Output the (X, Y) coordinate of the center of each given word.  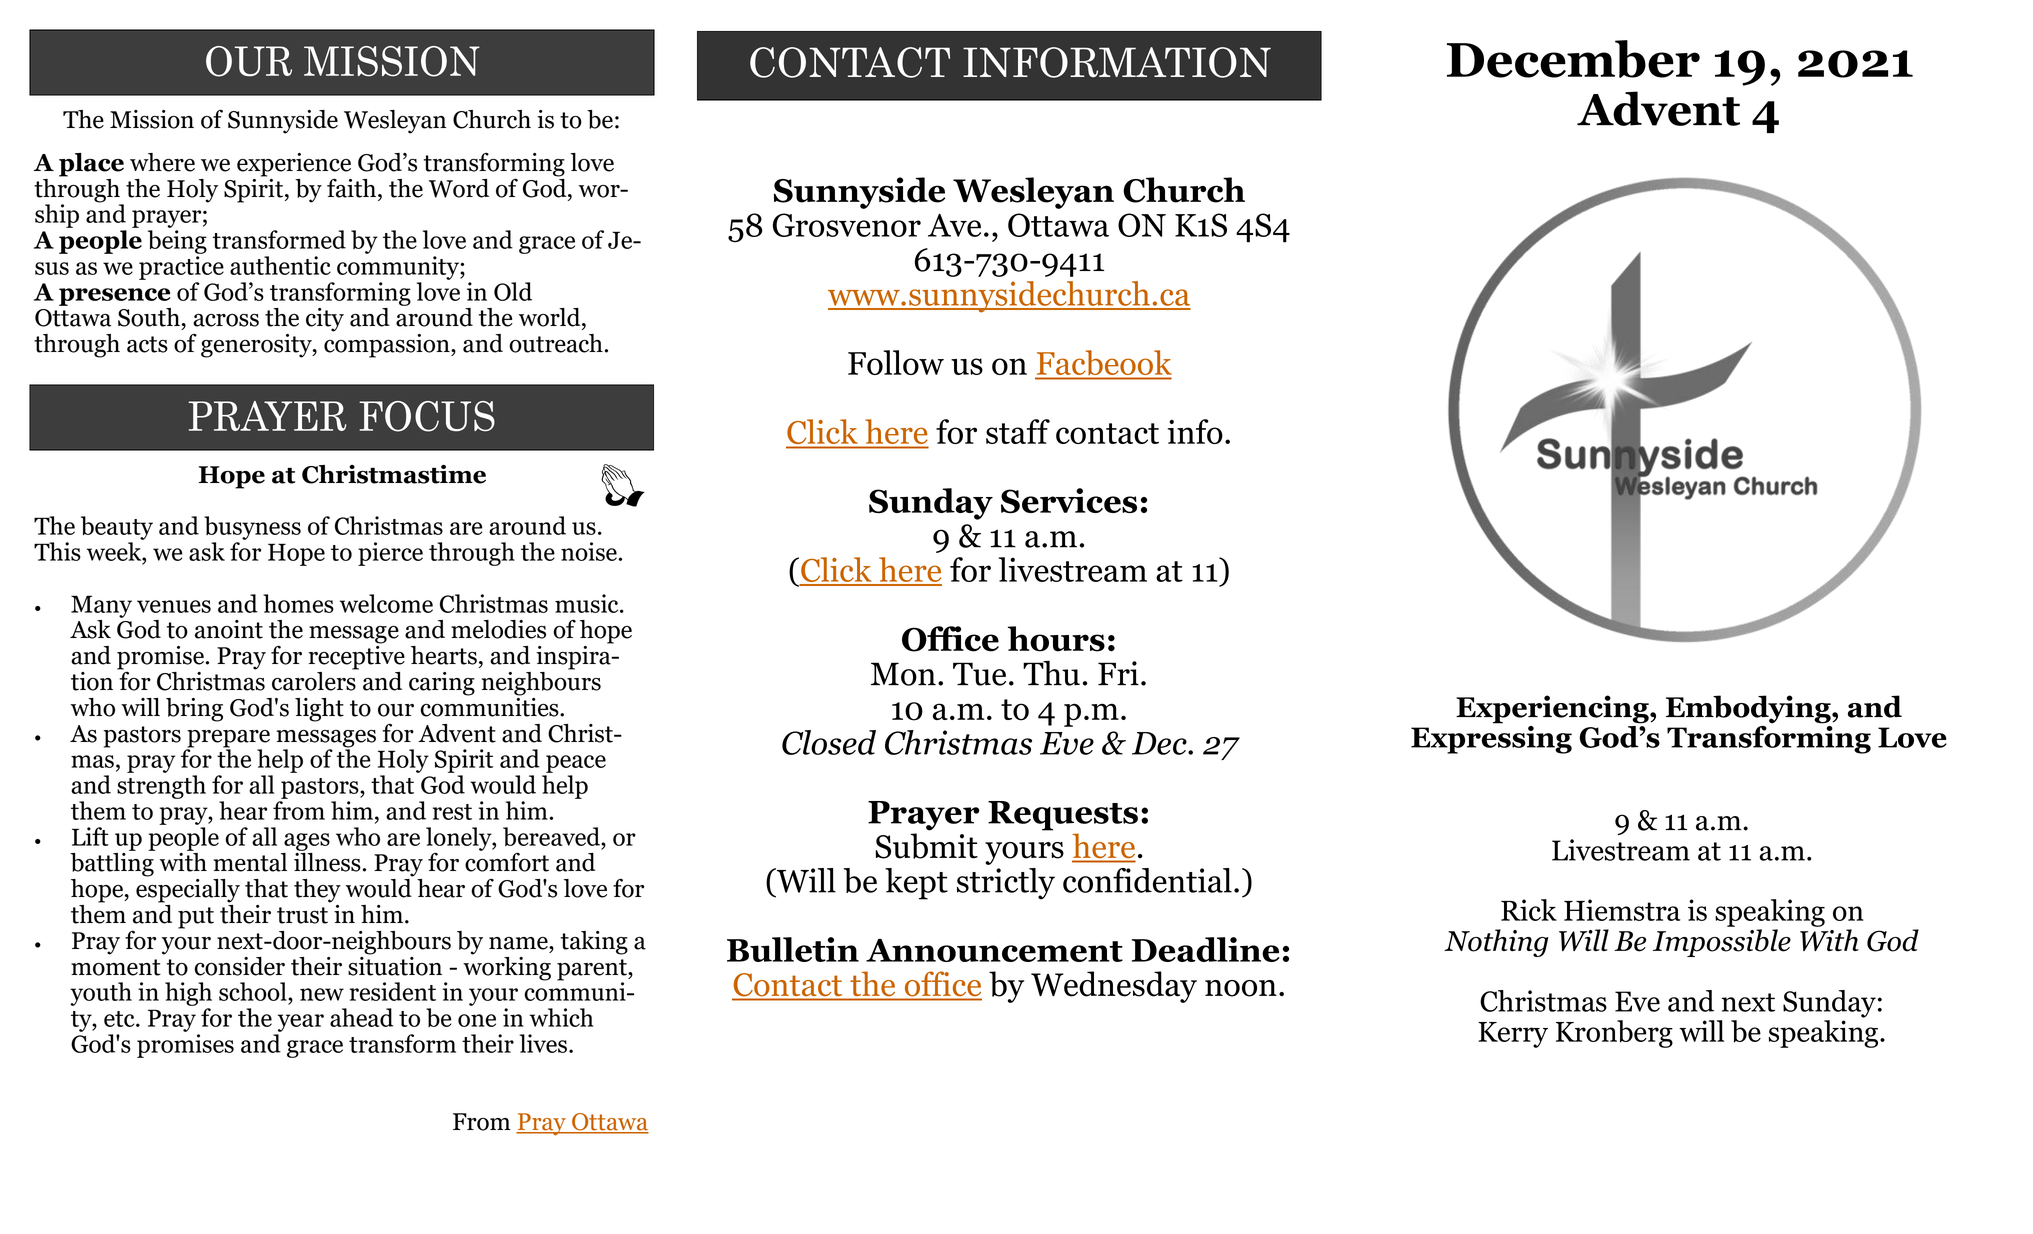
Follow (896, 362)
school (254, 993)
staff (1018, 431)
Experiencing (1553, 709)
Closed (829, 742)
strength (161, 787)
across (226, 320)
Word (459, 188)
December (1573, 59)
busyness (252, 528)
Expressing (1491, 738)
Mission (152, 119)
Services (1069, 501)
